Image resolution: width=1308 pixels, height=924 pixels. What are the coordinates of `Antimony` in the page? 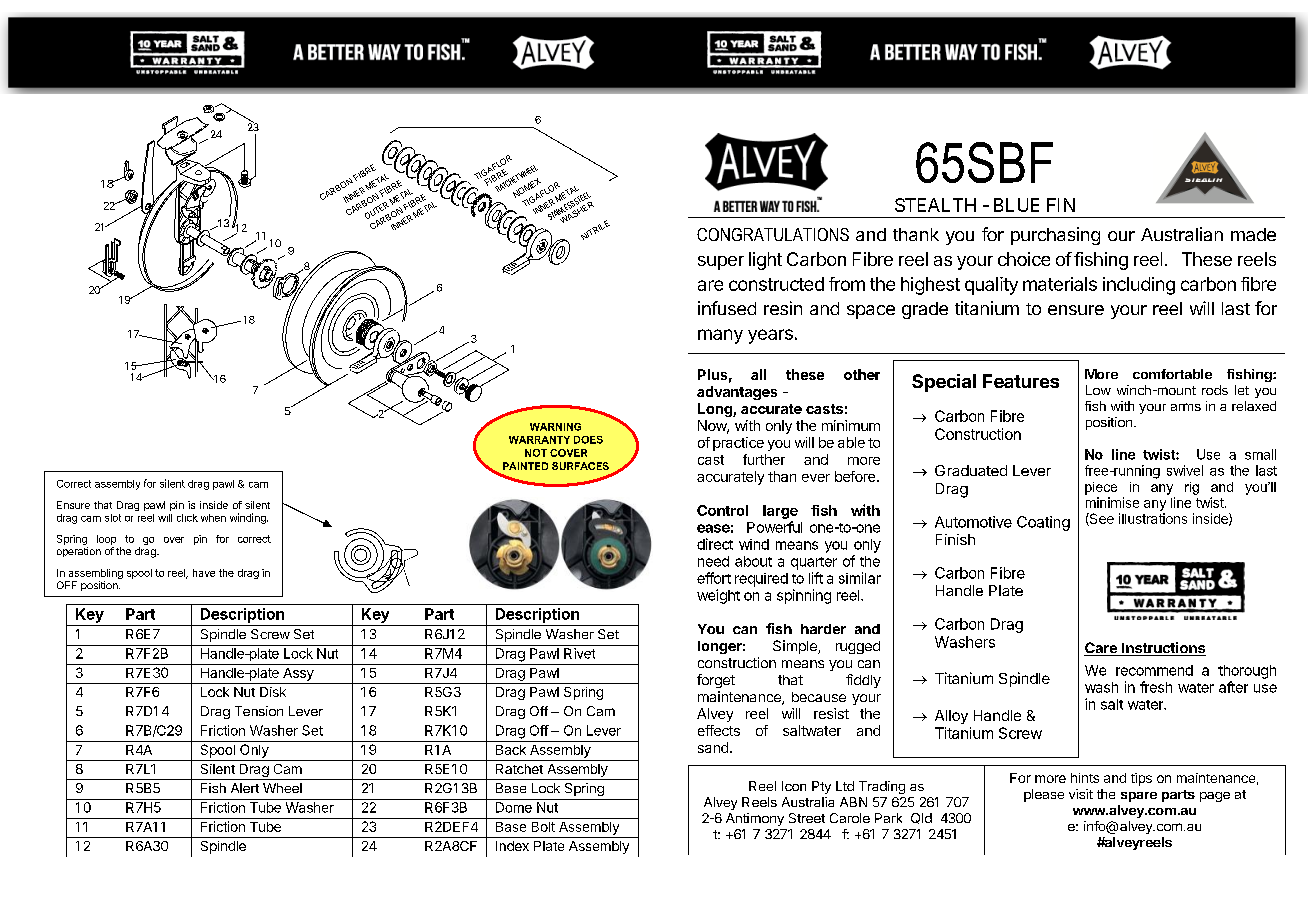 It's located at (755, 819).
